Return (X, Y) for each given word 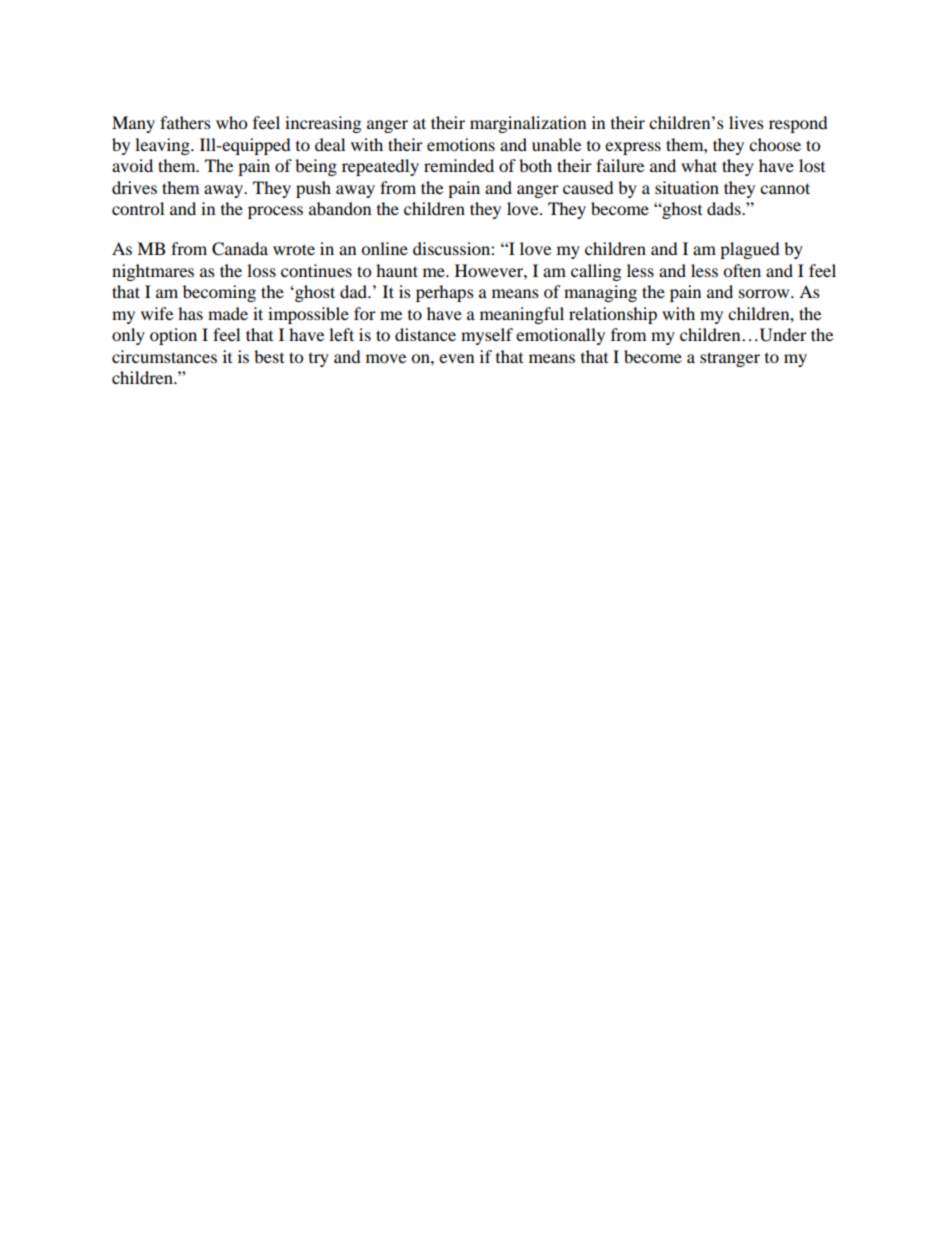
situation (687, 187)
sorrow (765, 293)
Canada (240, 249)
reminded (459, 165)
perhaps (445, 293)
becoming (219, 293)
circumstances (164, 356)
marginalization (528, 124)
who (231, 122)
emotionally (560, 336)
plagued (750, 250)
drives (134, 187)
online (384, 248)
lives (746, 122)
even (456, 358)
